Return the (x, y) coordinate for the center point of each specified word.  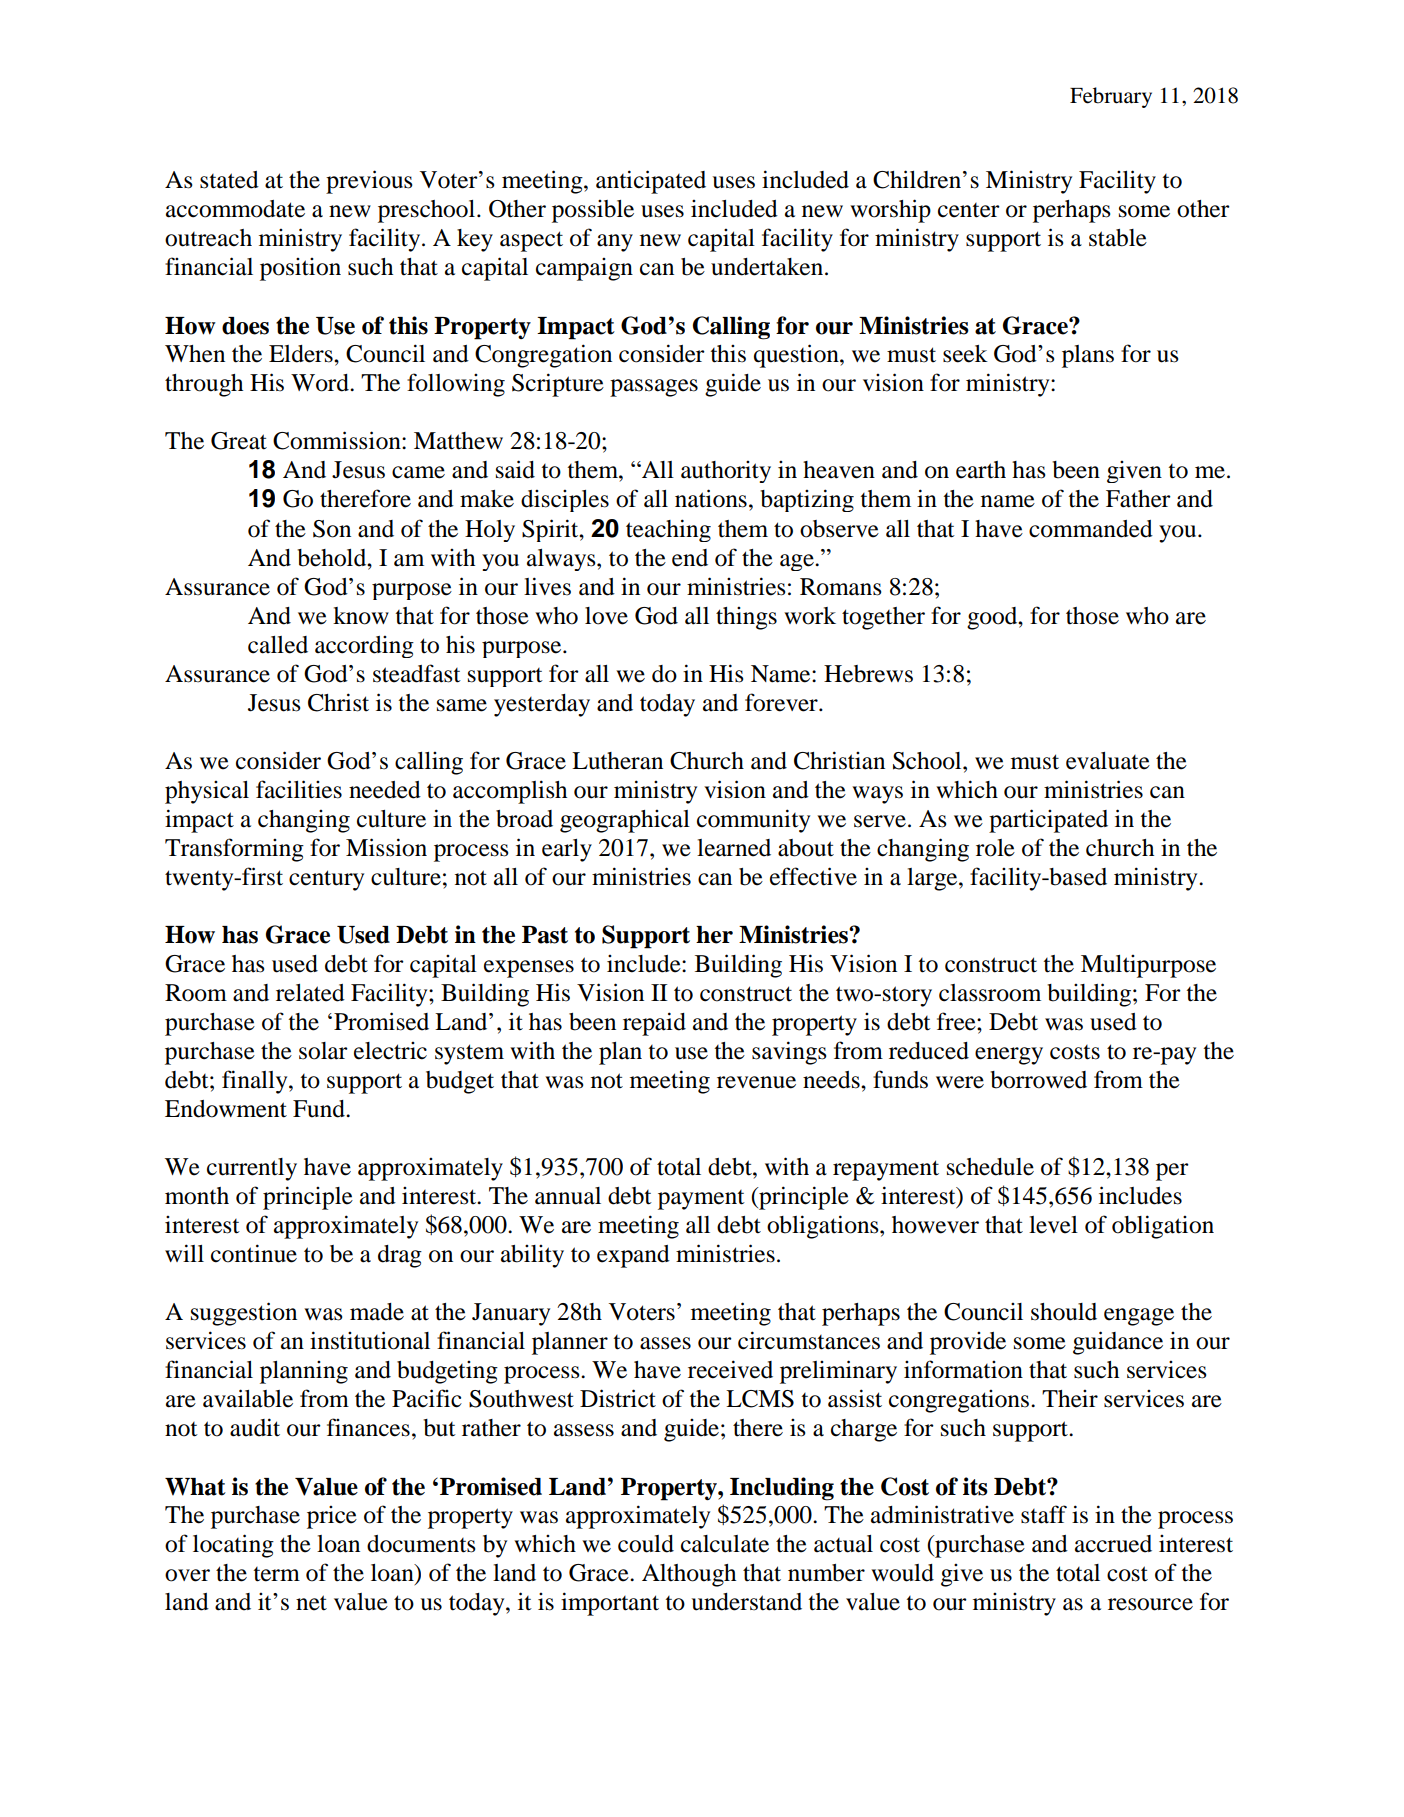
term (276, 1574)
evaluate (1108, 761)
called (278, 645)
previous (369, 182)
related (310, 993)
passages (654, 388)
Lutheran (617, 761)
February (1111, 97)
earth (981, 470)
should (1064, 1312)
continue (254, 1253)
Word (321, 383)
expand (633, 1256)
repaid (654, 1024)
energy (1009, 1056)
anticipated (651, 182)
